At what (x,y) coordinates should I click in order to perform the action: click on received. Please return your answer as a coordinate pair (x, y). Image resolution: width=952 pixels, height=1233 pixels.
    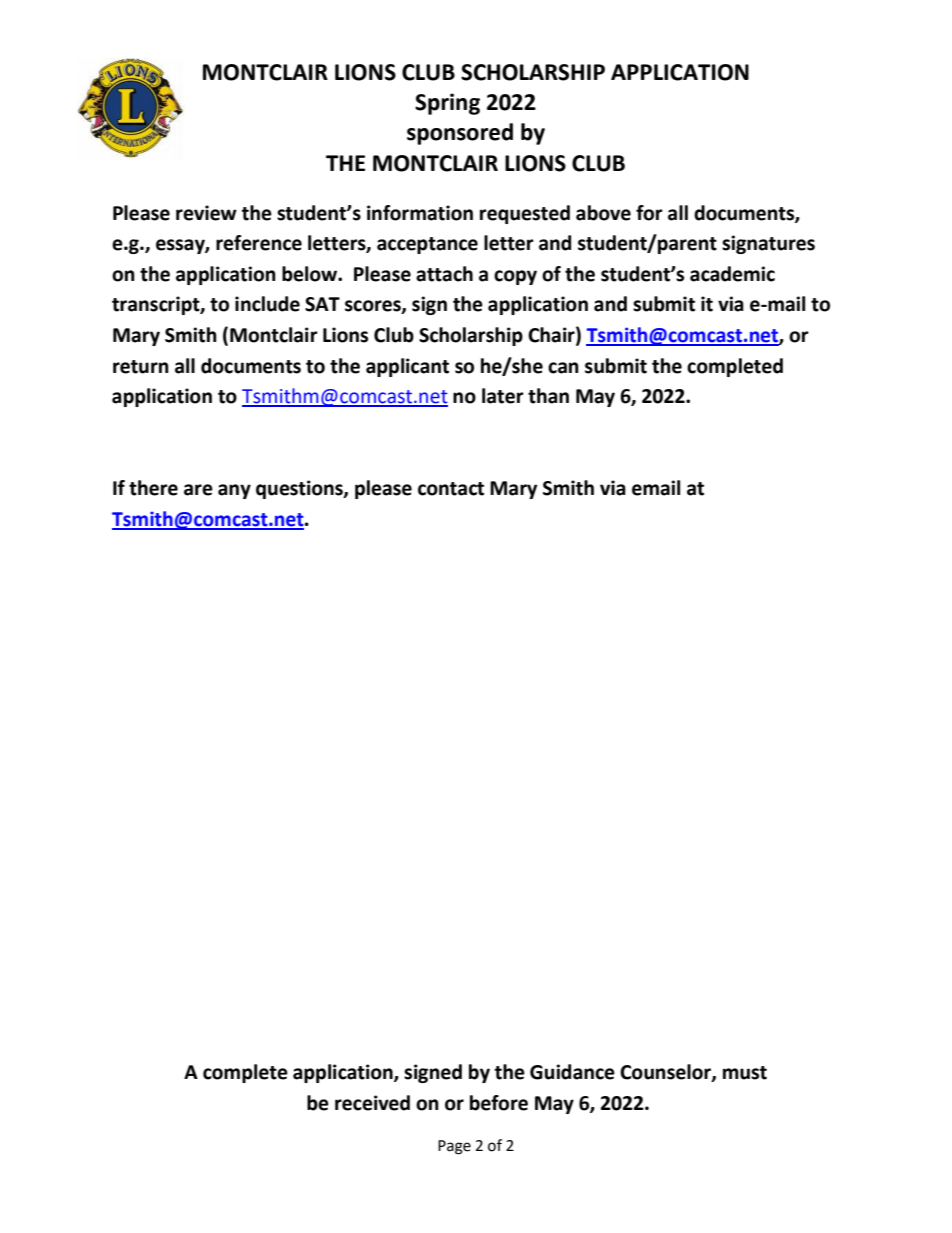
    Looking at the image, I should click on (372, 1103).
